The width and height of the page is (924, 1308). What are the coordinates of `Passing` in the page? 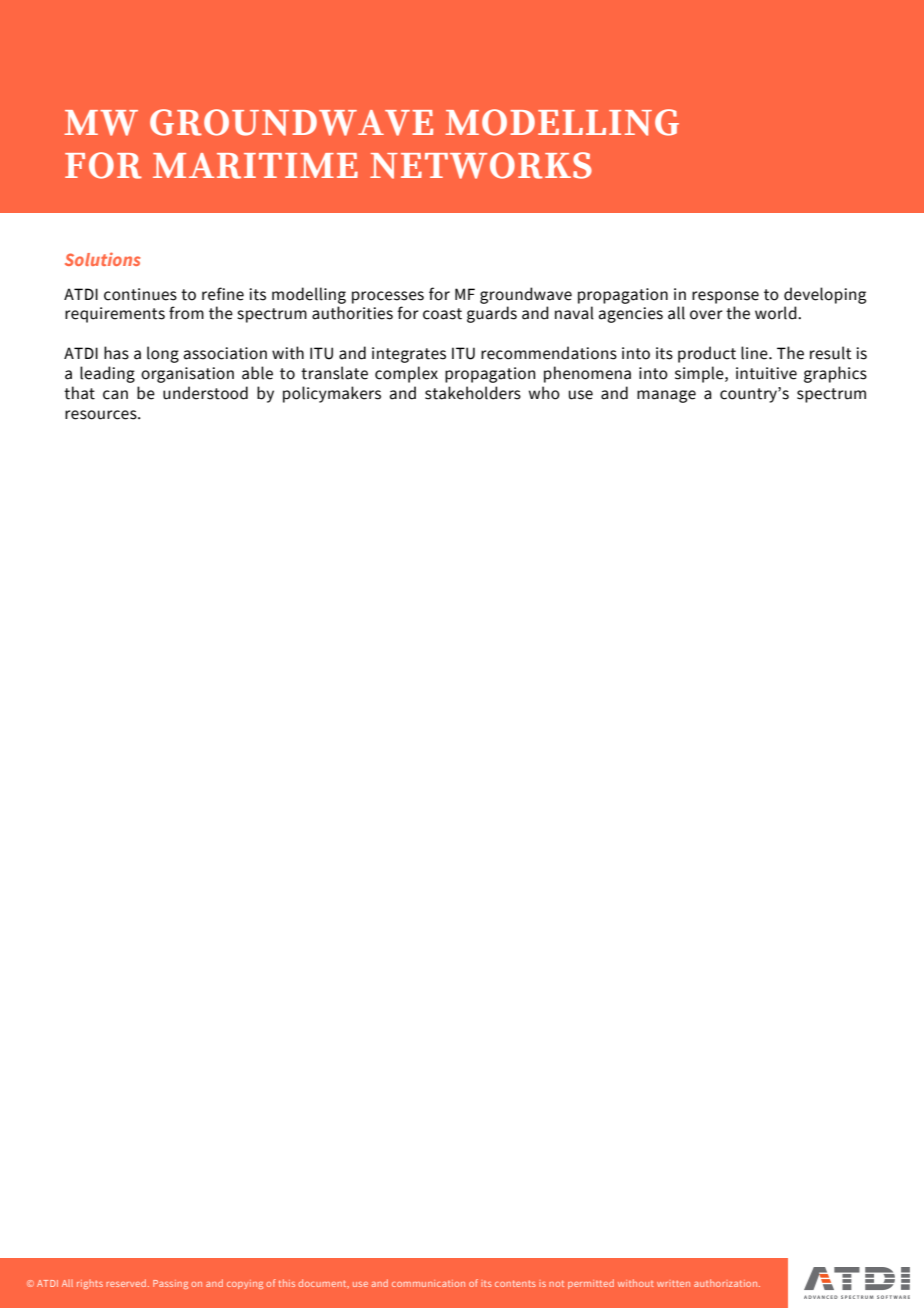 It's located at (170, 1284).
